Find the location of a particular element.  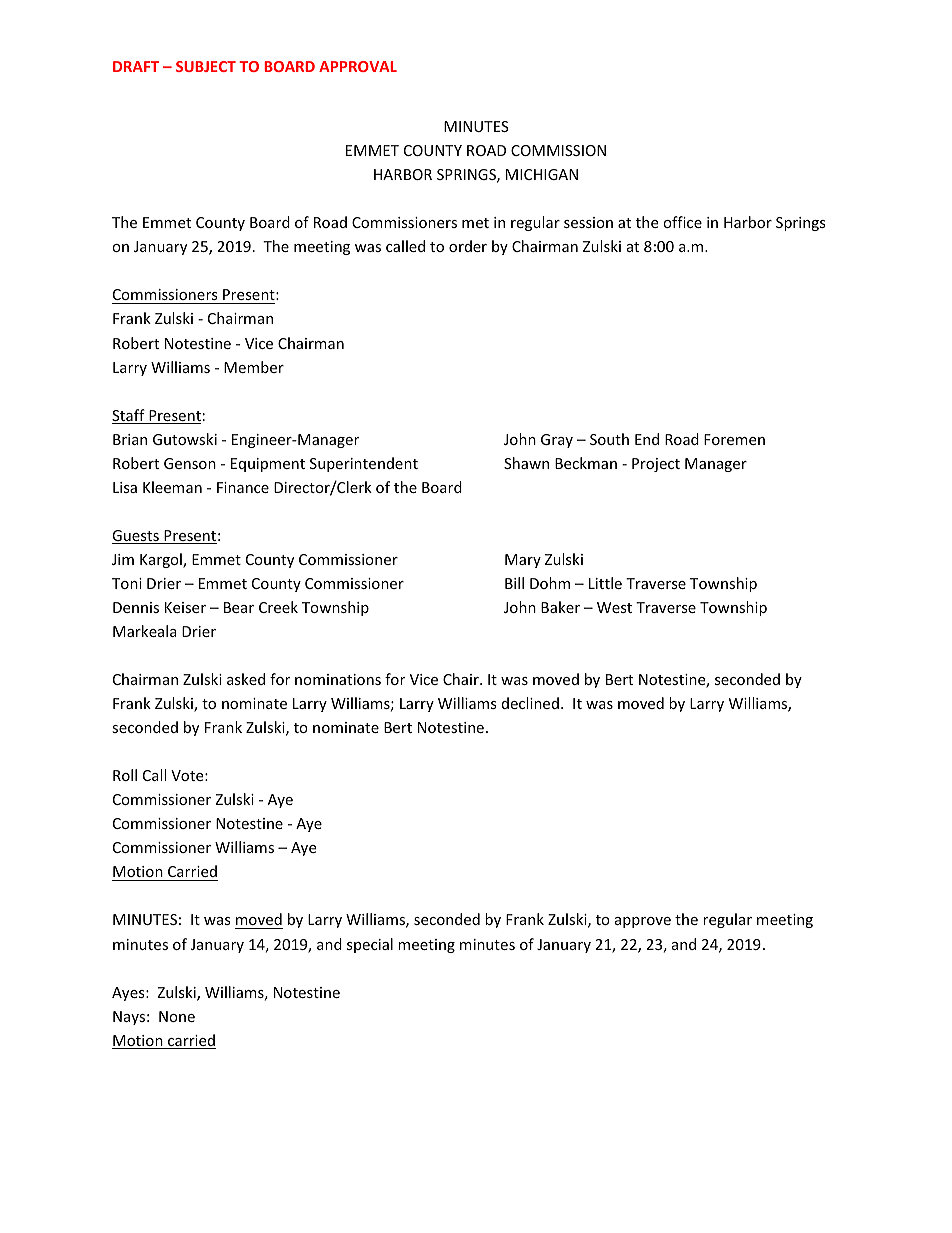

Superintendent is located at coordinates (364, 464).
